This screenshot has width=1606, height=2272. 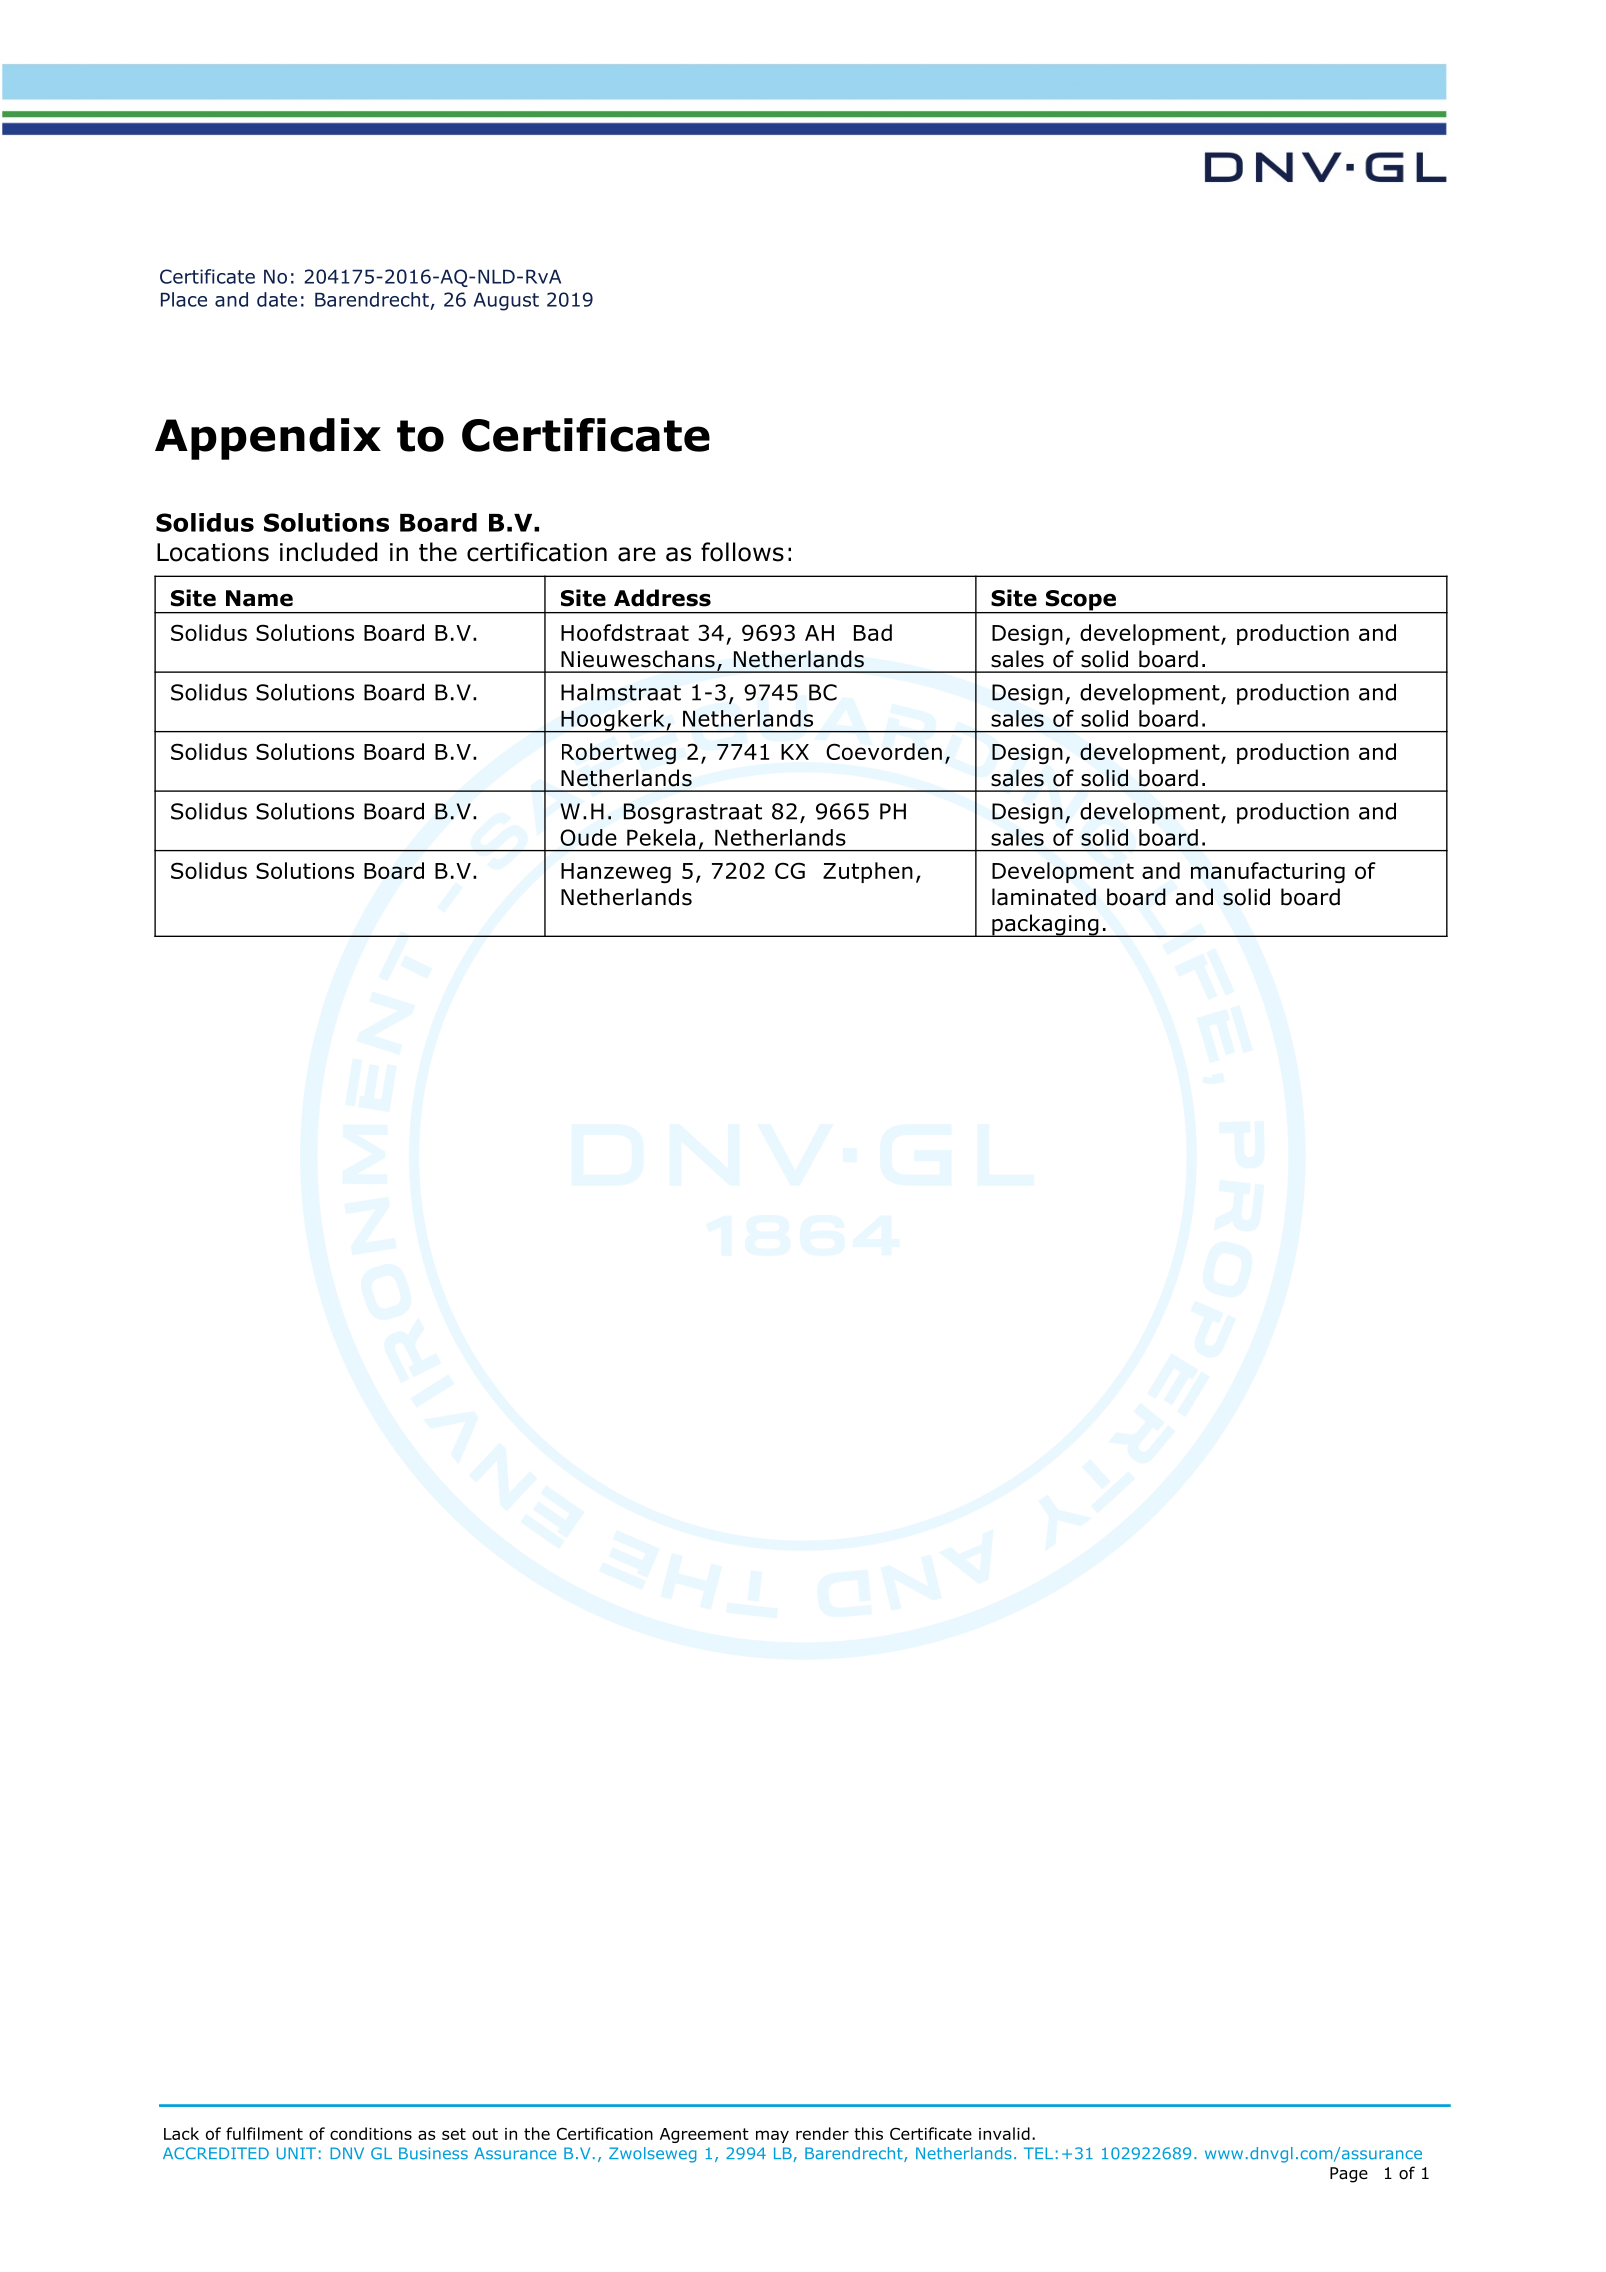 What do you see at coordinates (1080, 601) in the screenshot?
I see `Scope` at bounding box center [1080, 601].
